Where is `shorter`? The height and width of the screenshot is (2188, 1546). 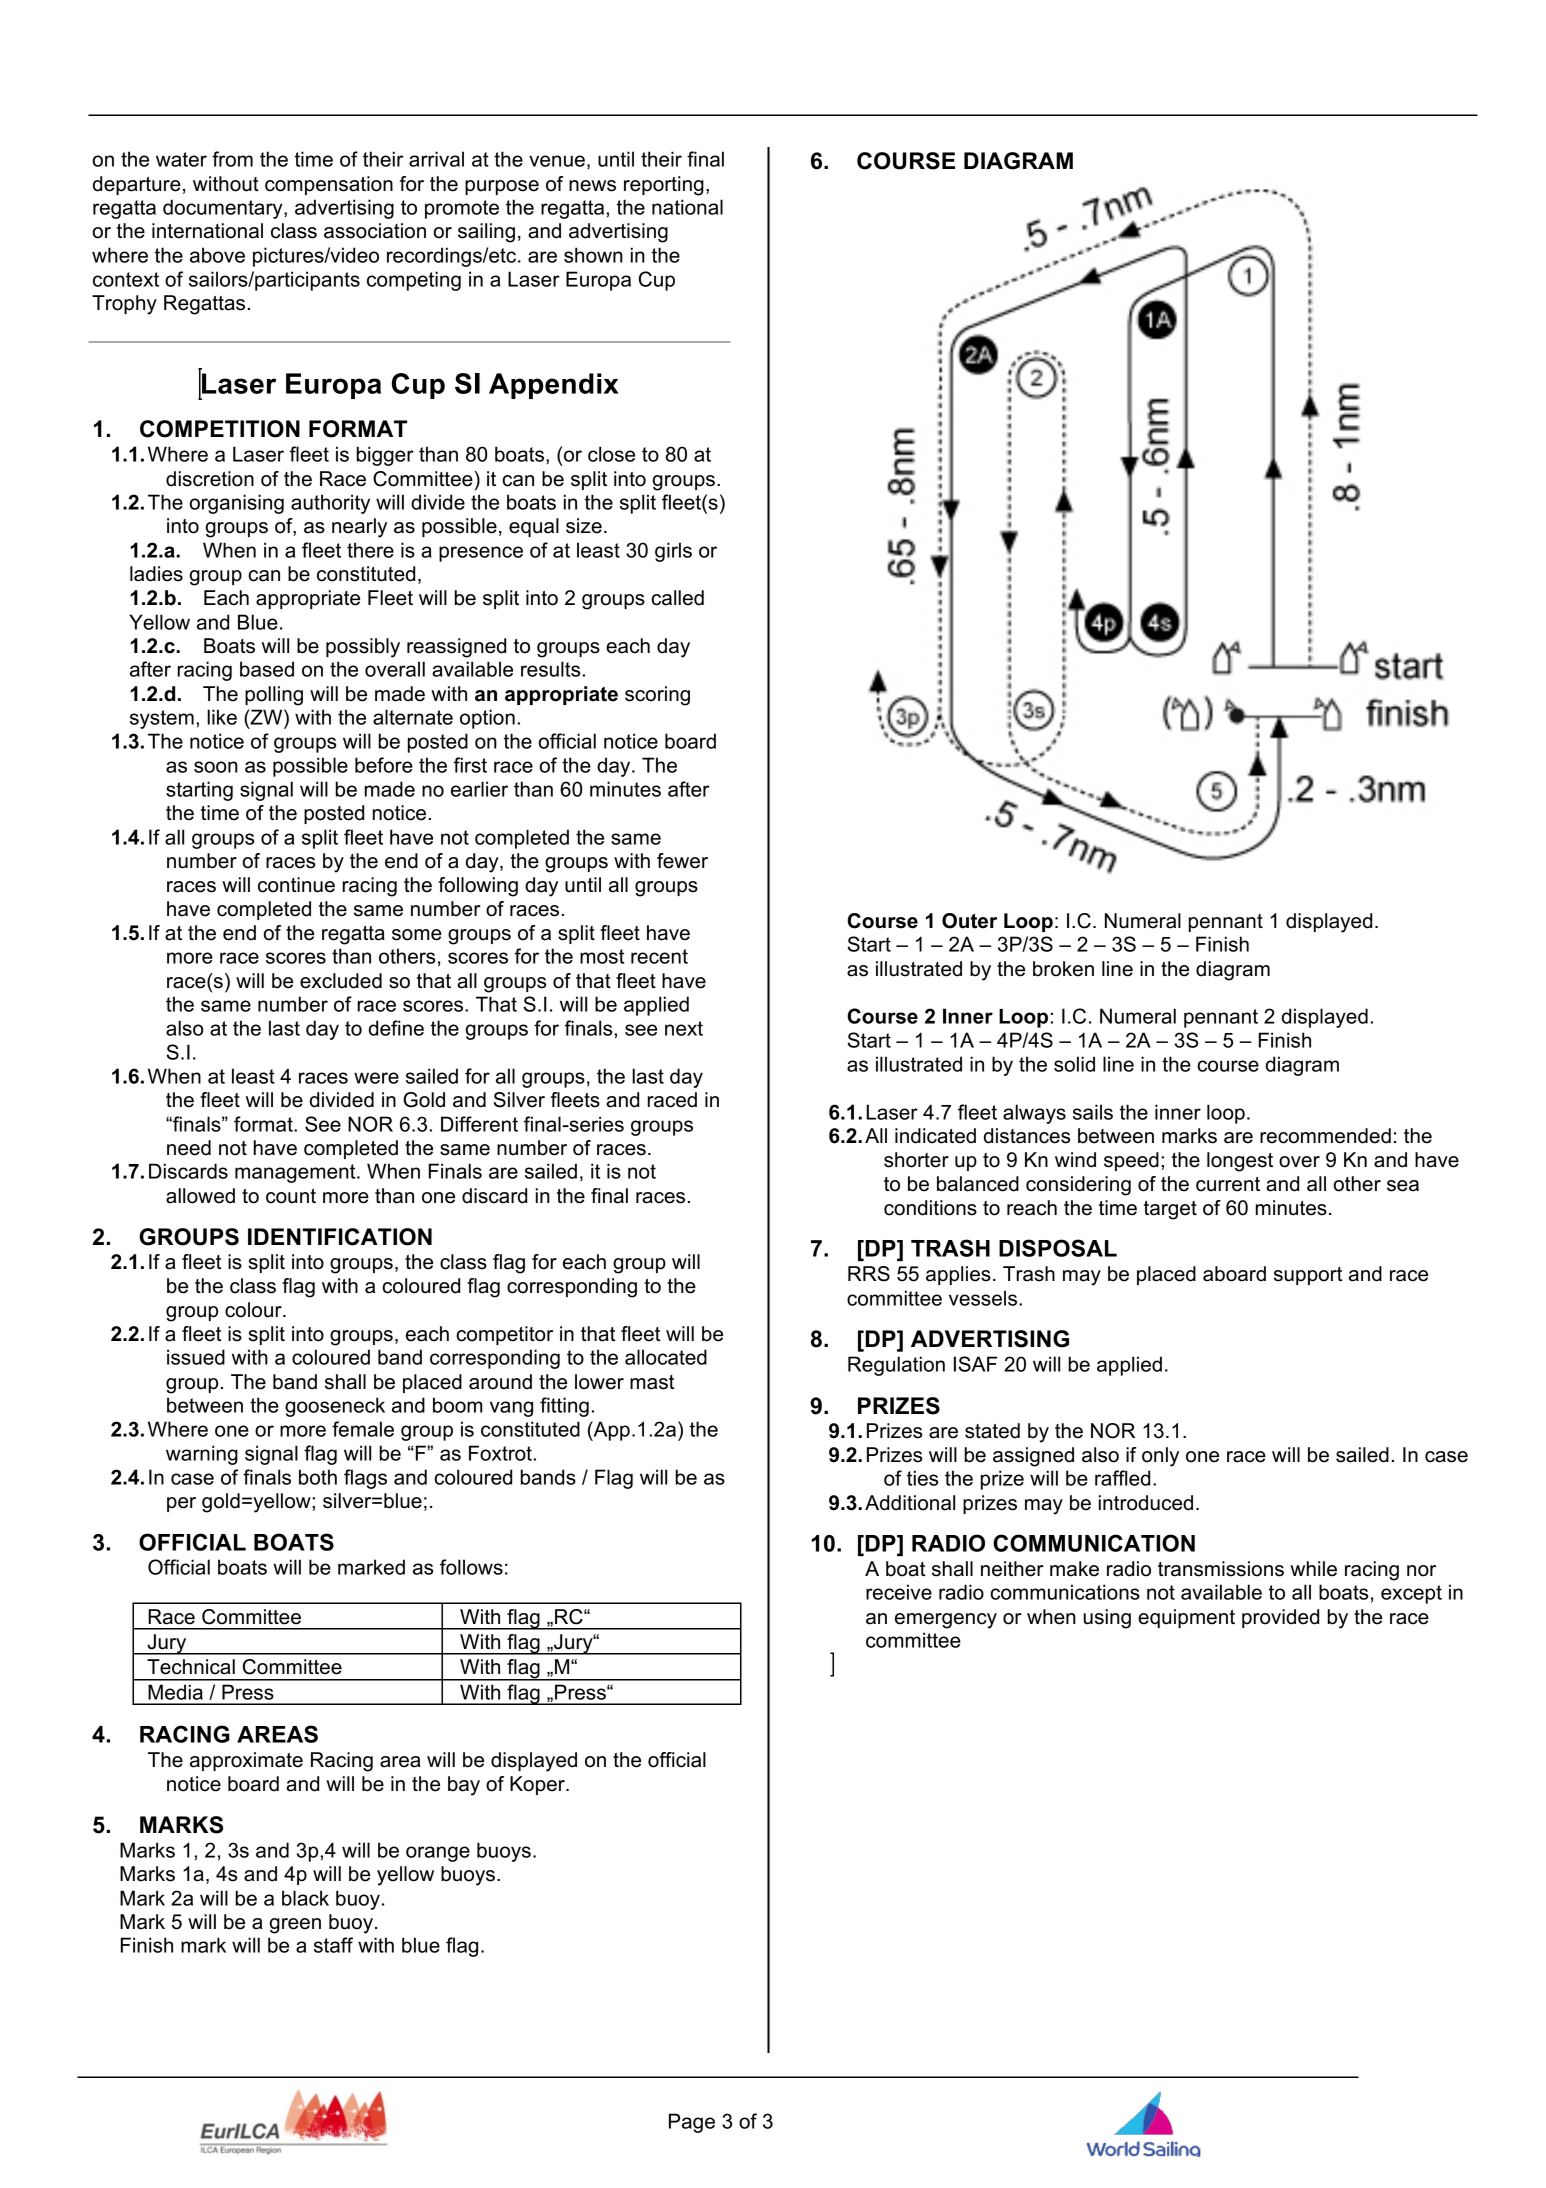
shorter is located at coordinates (916, 1160).
